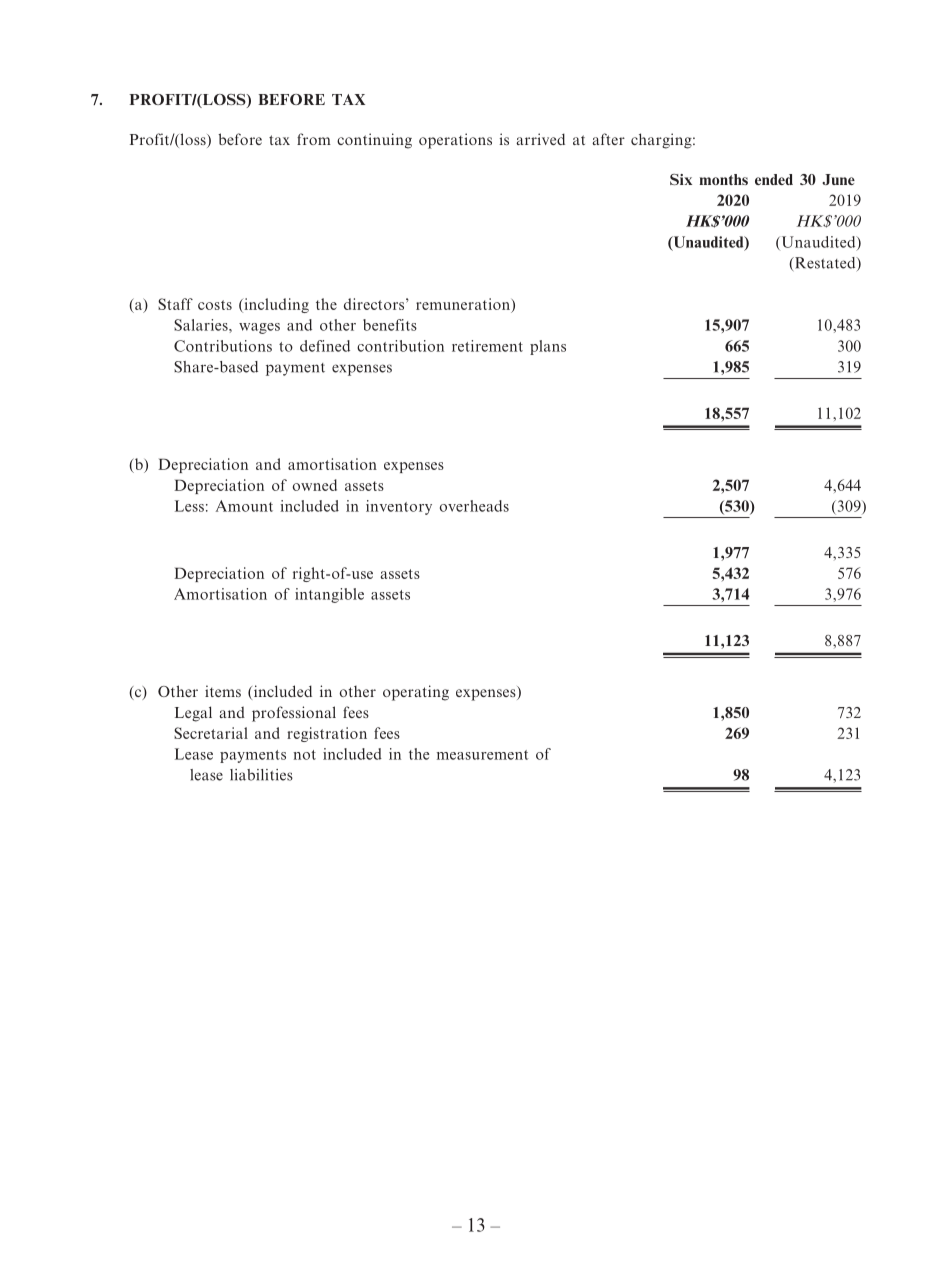 The height and width of the document is (1270, 952). I want to click on inventory, so click(399, 507).
